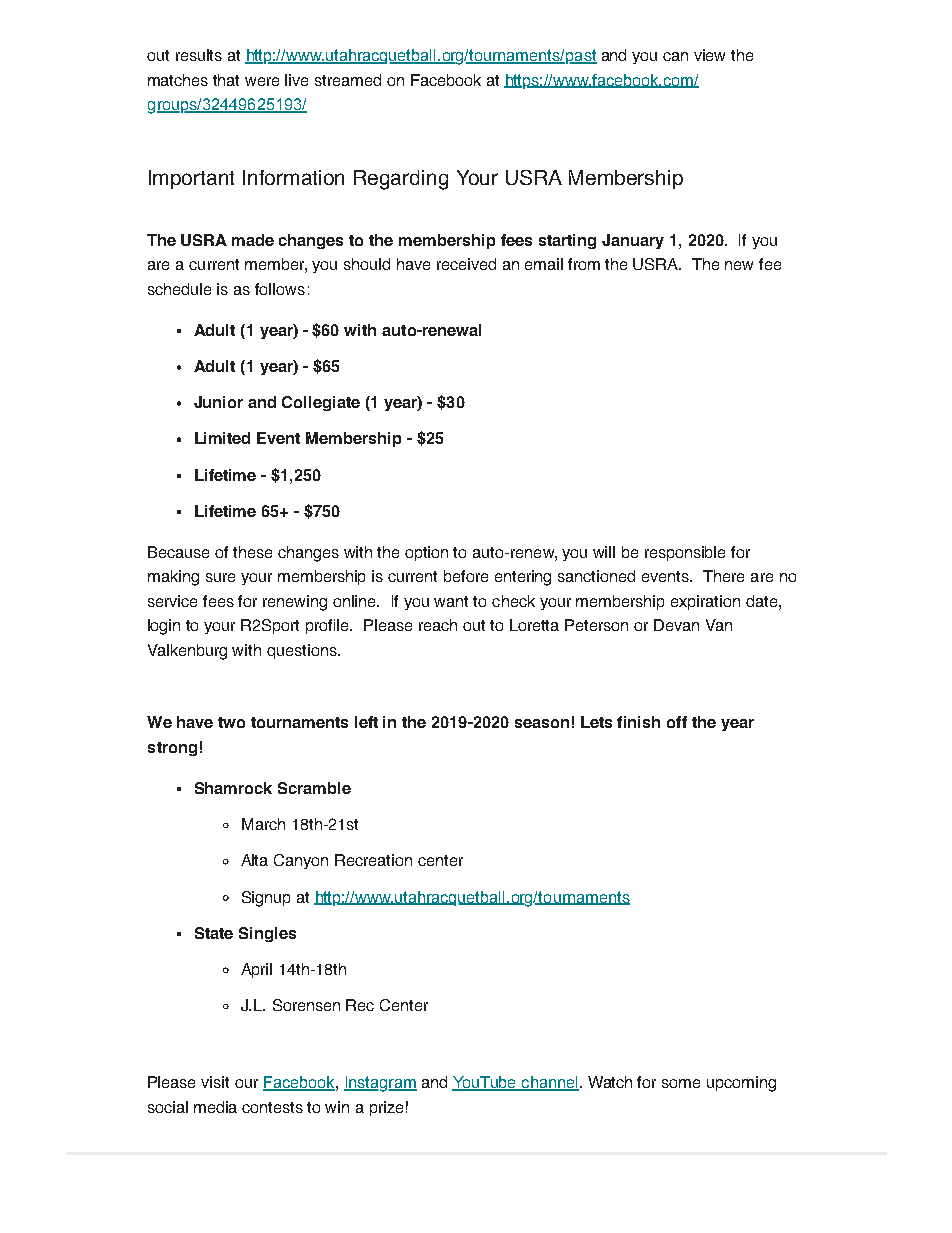 The width and height of the page is (952, 1233). What do you see at coordinates (348, 80) in the page?
I see `streamed` at bounding box center [348, 80].
